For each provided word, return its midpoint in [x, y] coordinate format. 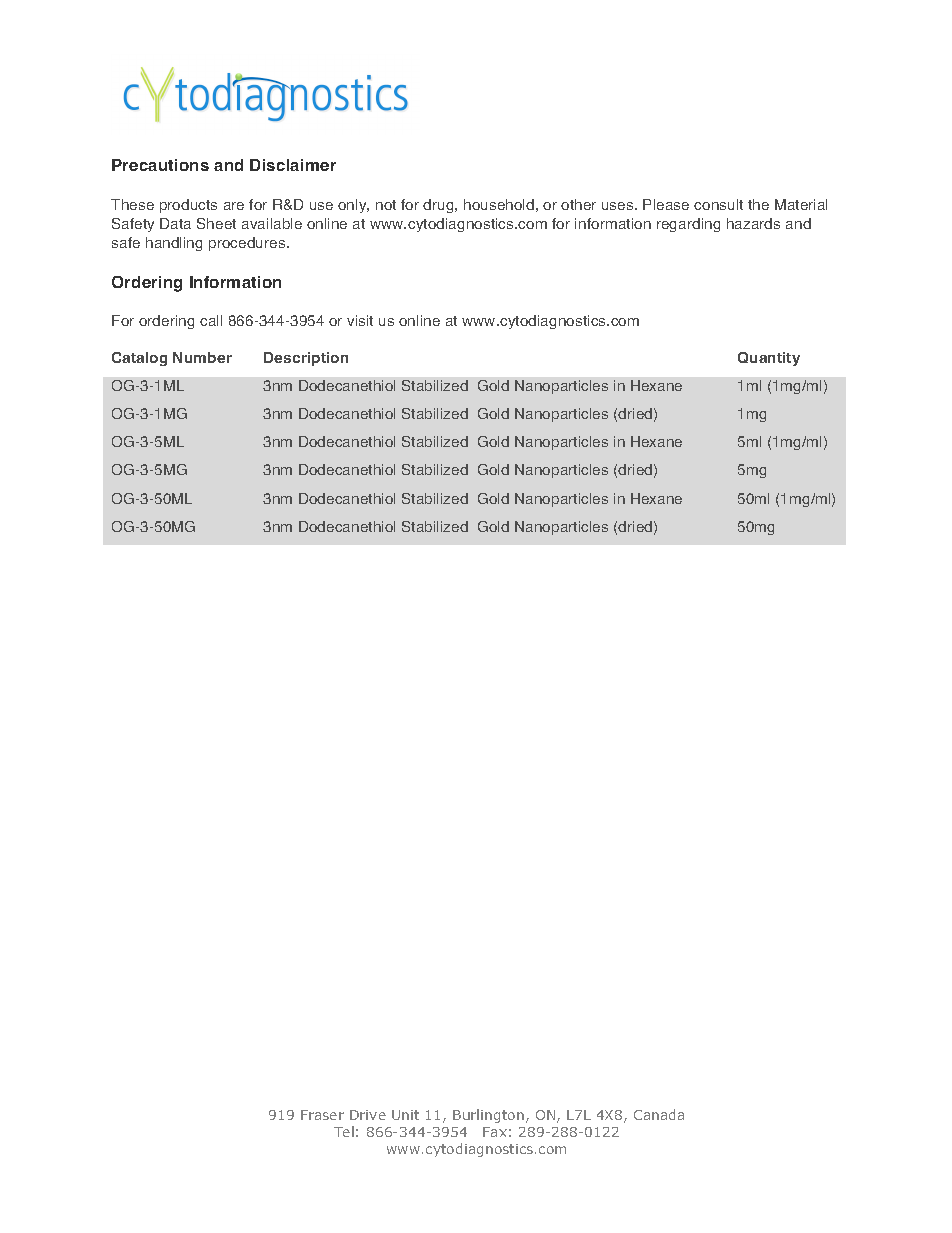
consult [718, 204]
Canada [659, 1114]
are [234, 206]
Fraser [322, 1115]
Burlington [488, 1116]
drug [439, 206]
